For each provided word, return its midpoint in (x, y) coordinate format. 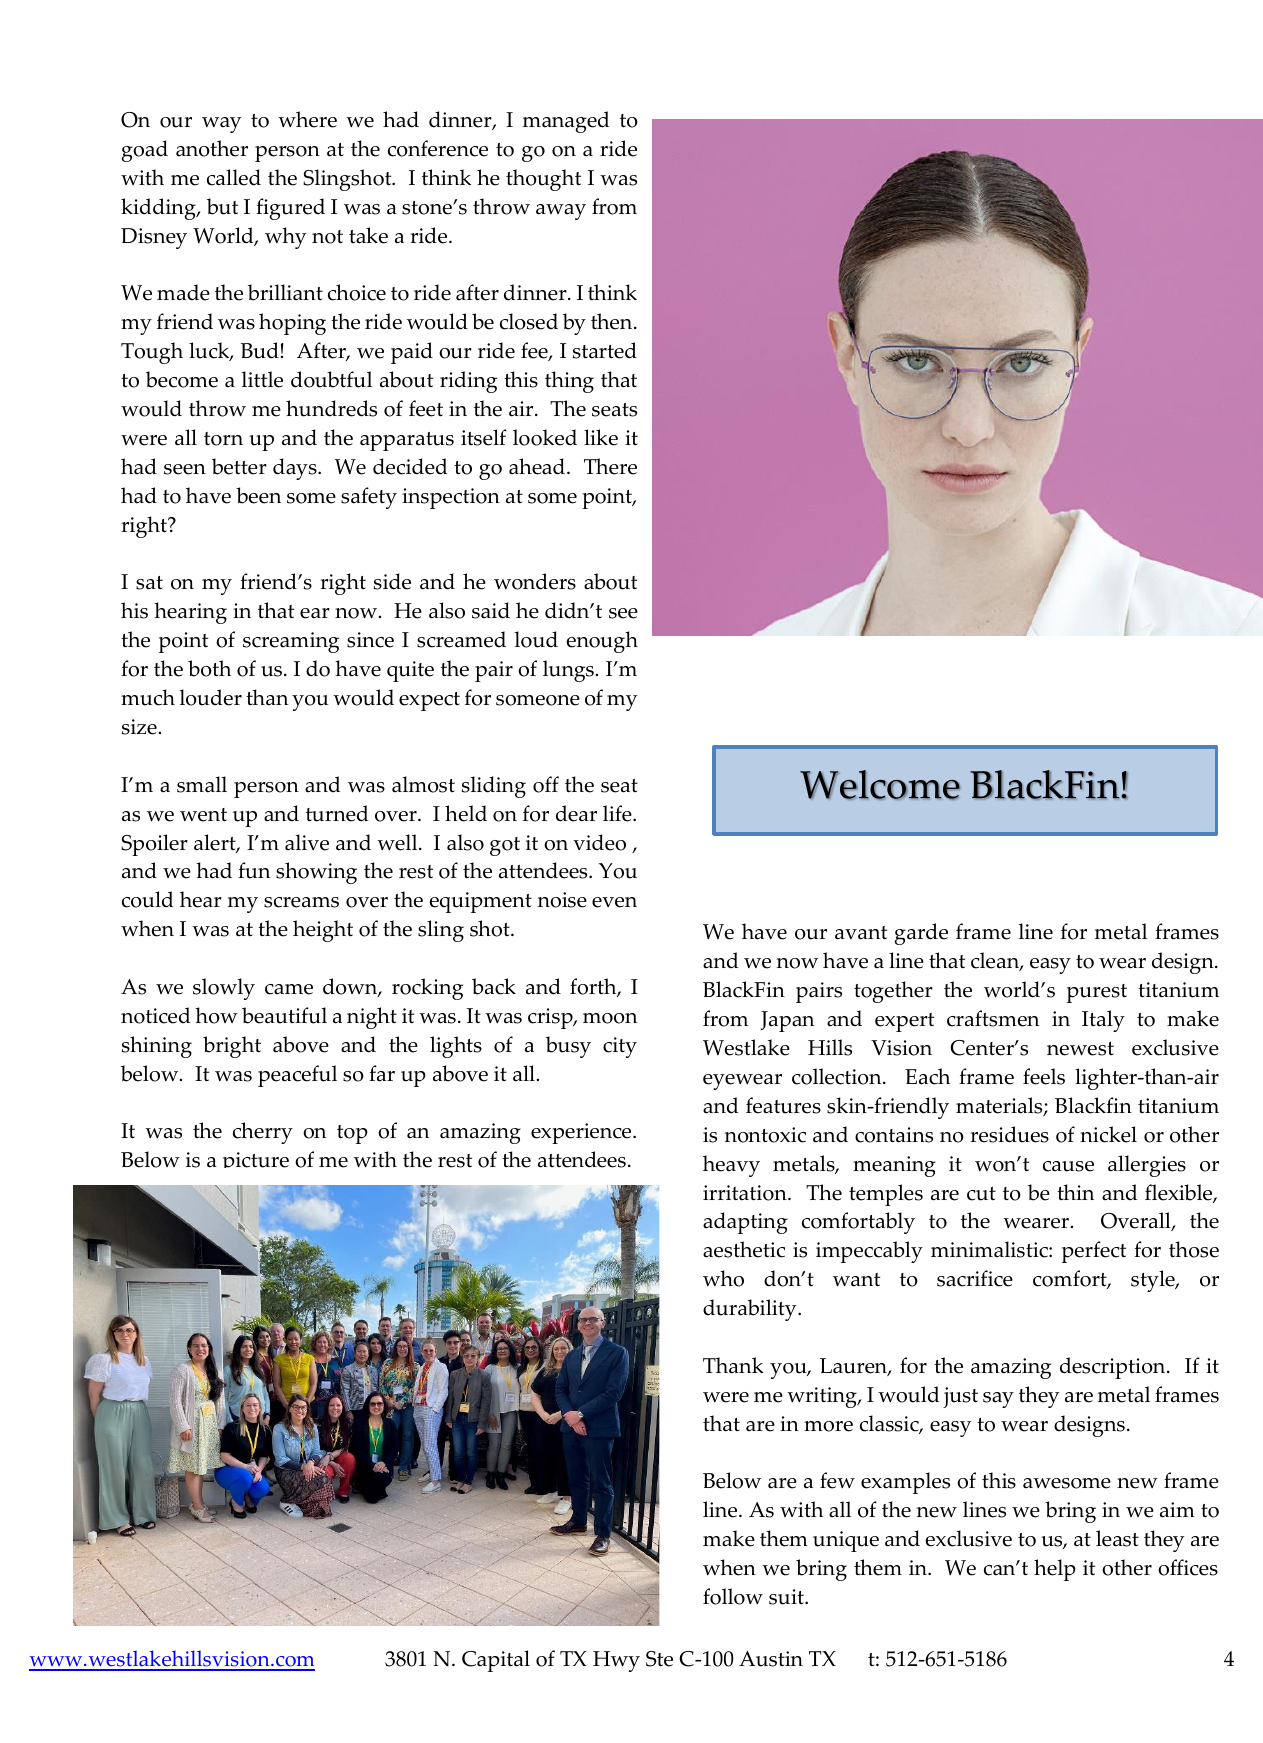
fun (254, 870)
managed (566, 122)
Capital (496, 1661)
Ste (659, 1659)
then (613, 321)
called (234, 177)
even (614, 902)
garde (921, 934)
